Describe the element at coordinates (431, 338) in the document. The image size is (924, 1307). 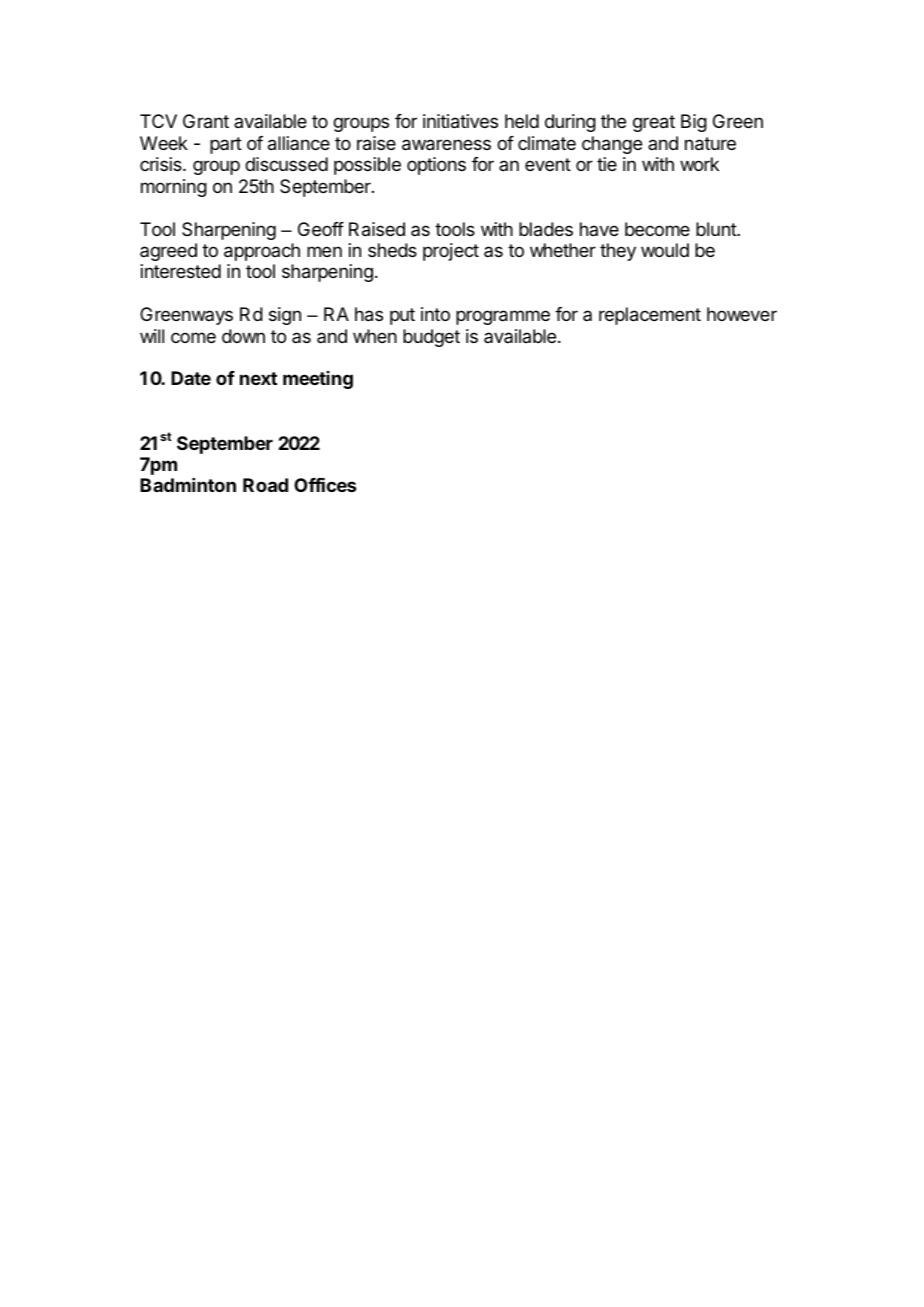
I see `budget` at that location.
